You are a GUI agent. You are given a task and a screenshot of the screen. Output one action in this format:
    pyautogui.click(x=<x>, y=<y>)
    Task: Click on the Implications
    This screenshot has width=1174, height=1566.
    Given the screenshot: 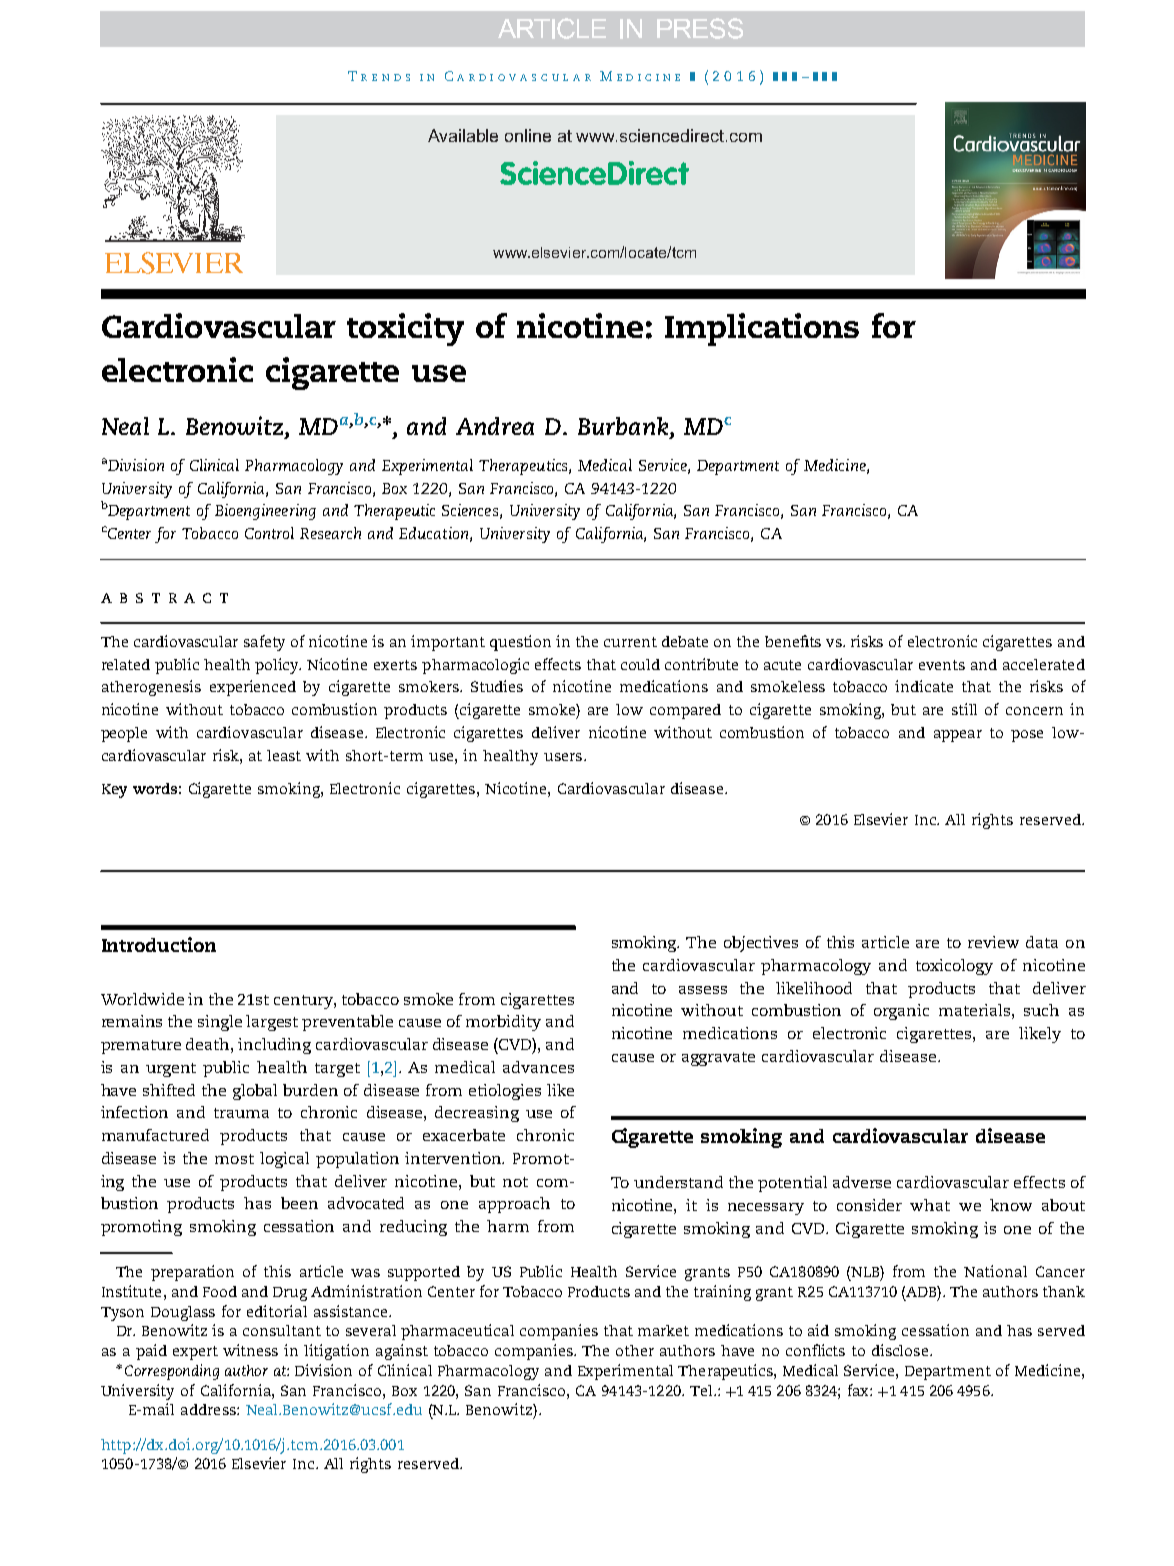 What is the action you would take?
    pyautogui.click(x=762, y=329)
